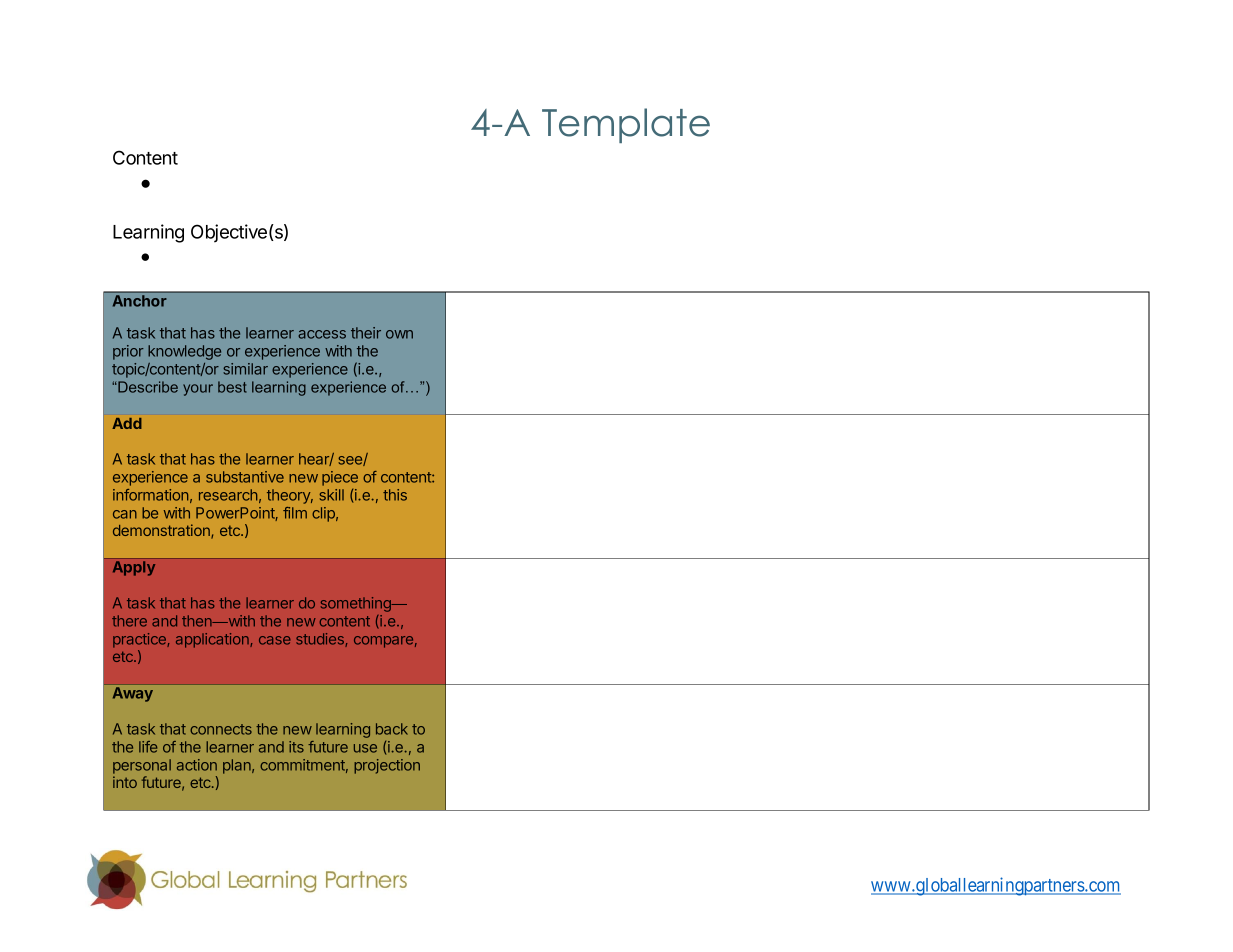  What do you see at coordinates (322, 334) in the document?
I see `access` at bounding box center [322, 334].
